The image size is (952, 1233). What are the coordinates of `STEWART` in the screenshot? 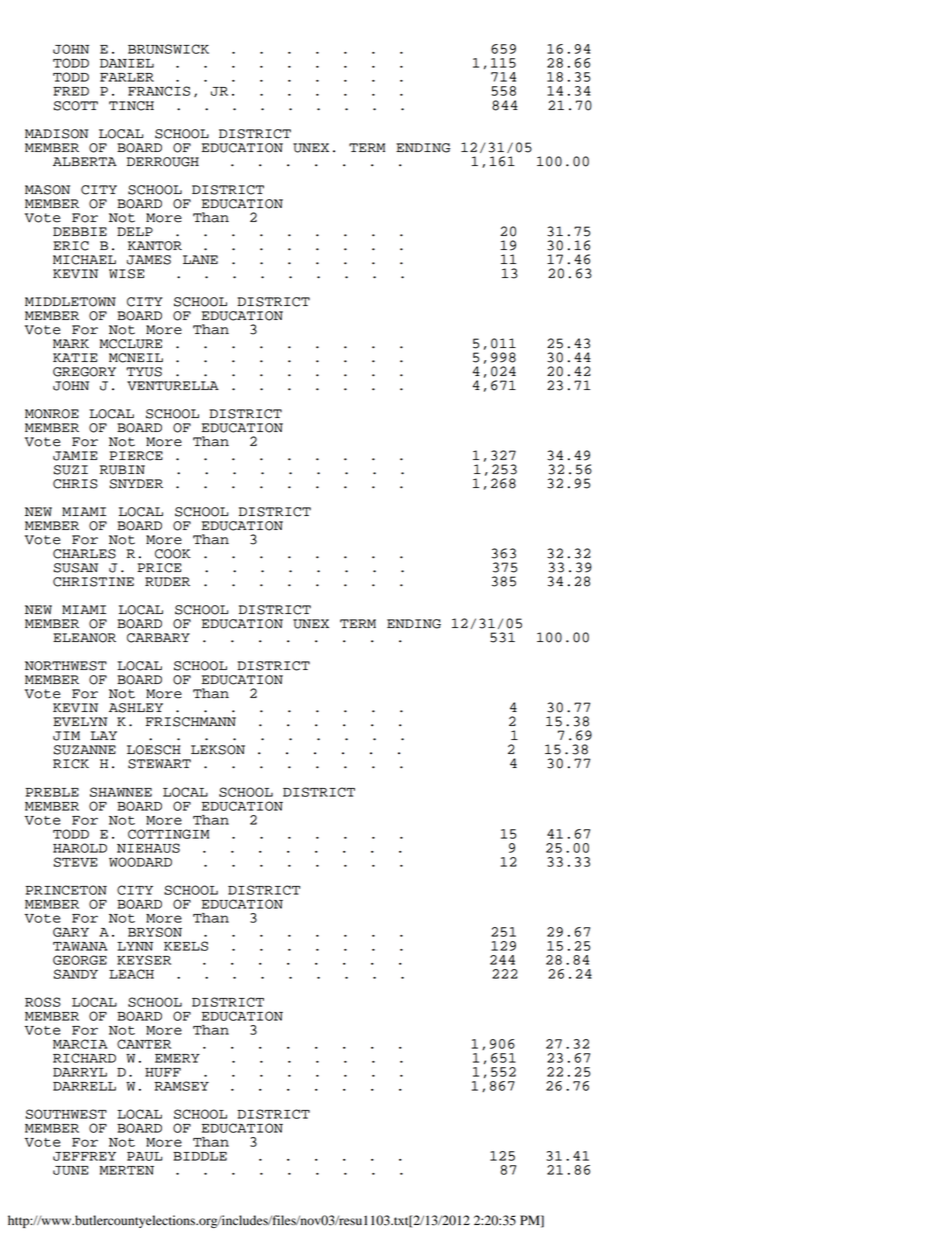 It's located at (159, 764).
